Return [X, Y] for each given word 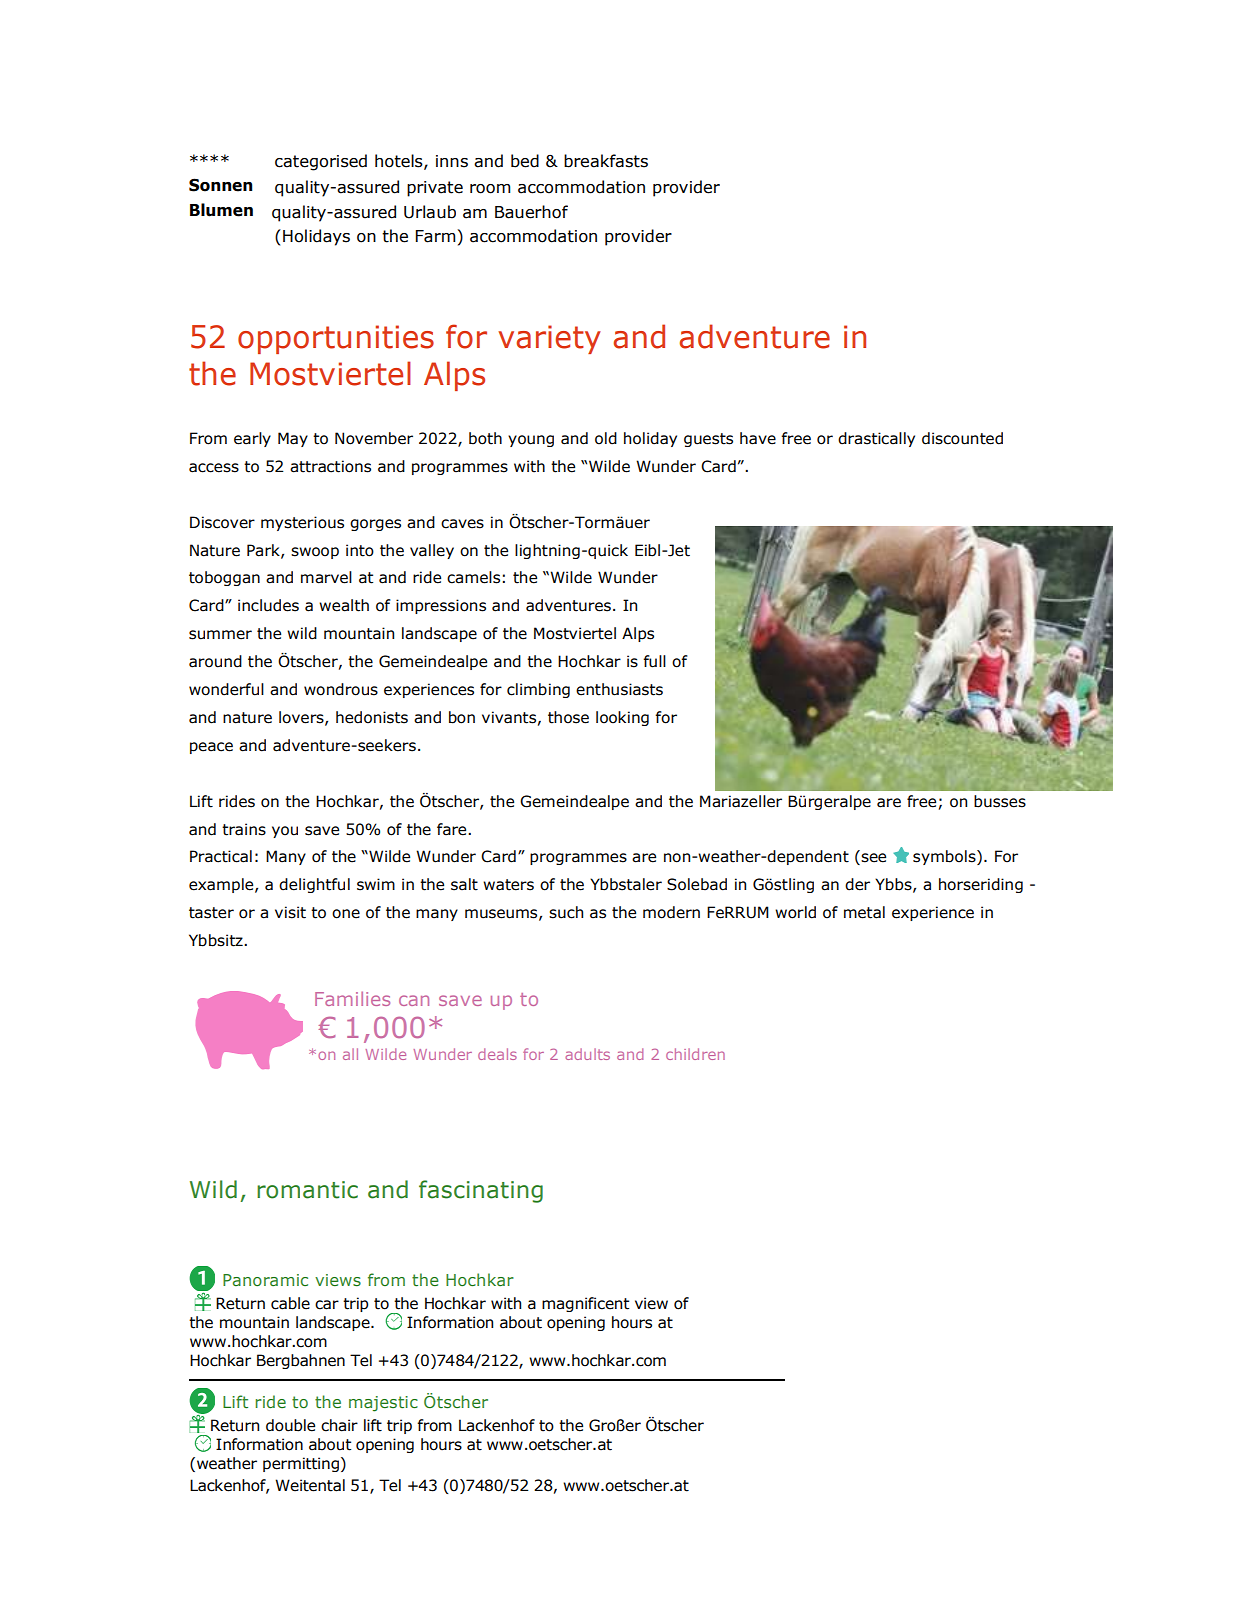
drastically [876, 439]
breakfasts [606, 161]
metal [864, 912]
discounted [962, 438]
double [290, 1425]
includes [268, 605]
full [654, 661]
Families [352, 998]
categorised [321, 162]
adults [587, 1054]
